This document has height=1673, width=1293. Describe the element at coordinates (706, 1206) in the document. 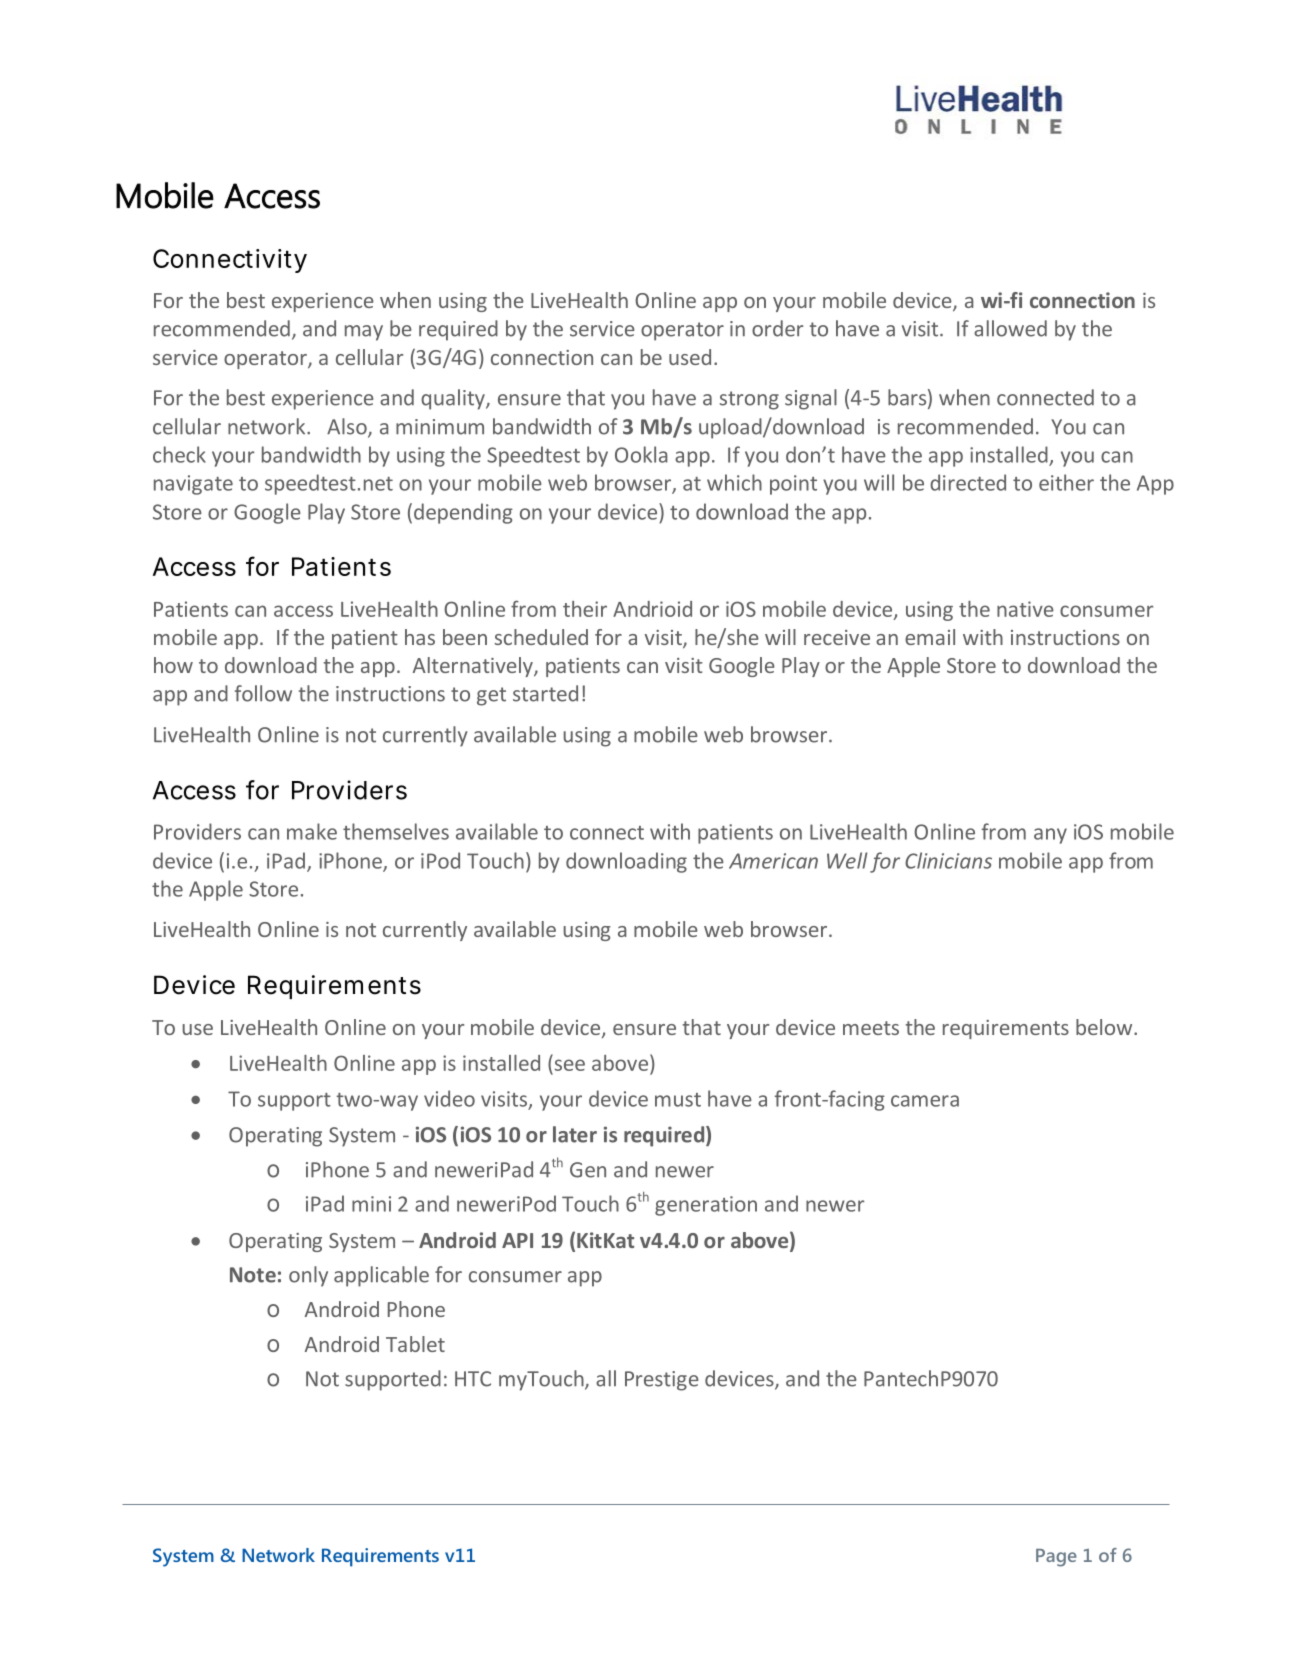

I see `generation` at that location.
